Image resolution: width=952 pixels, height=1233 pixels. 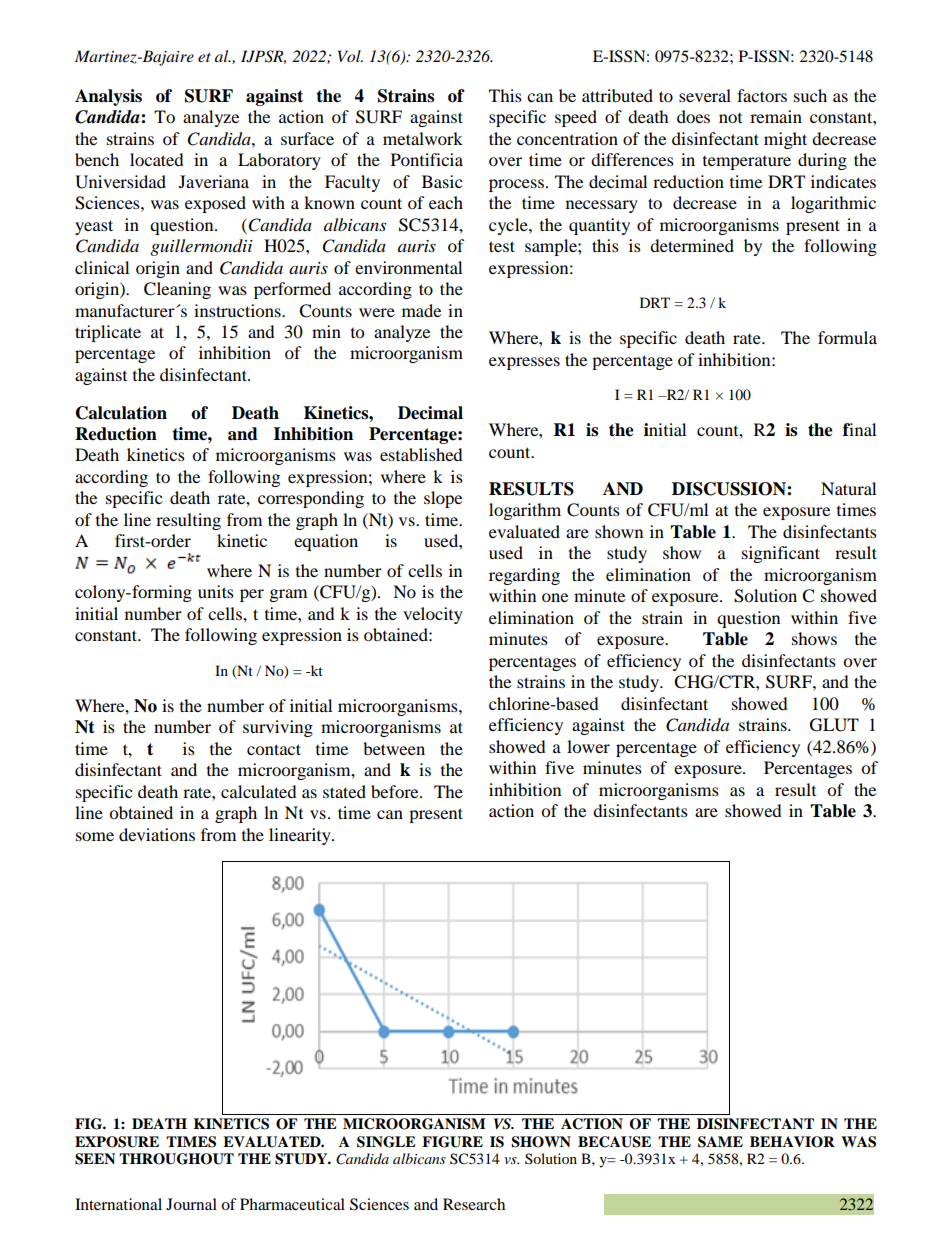 What do you see at coordinates (730, 489) in the screenshot?
I see `DISCUSSION` at bounding box center [730, 489].
